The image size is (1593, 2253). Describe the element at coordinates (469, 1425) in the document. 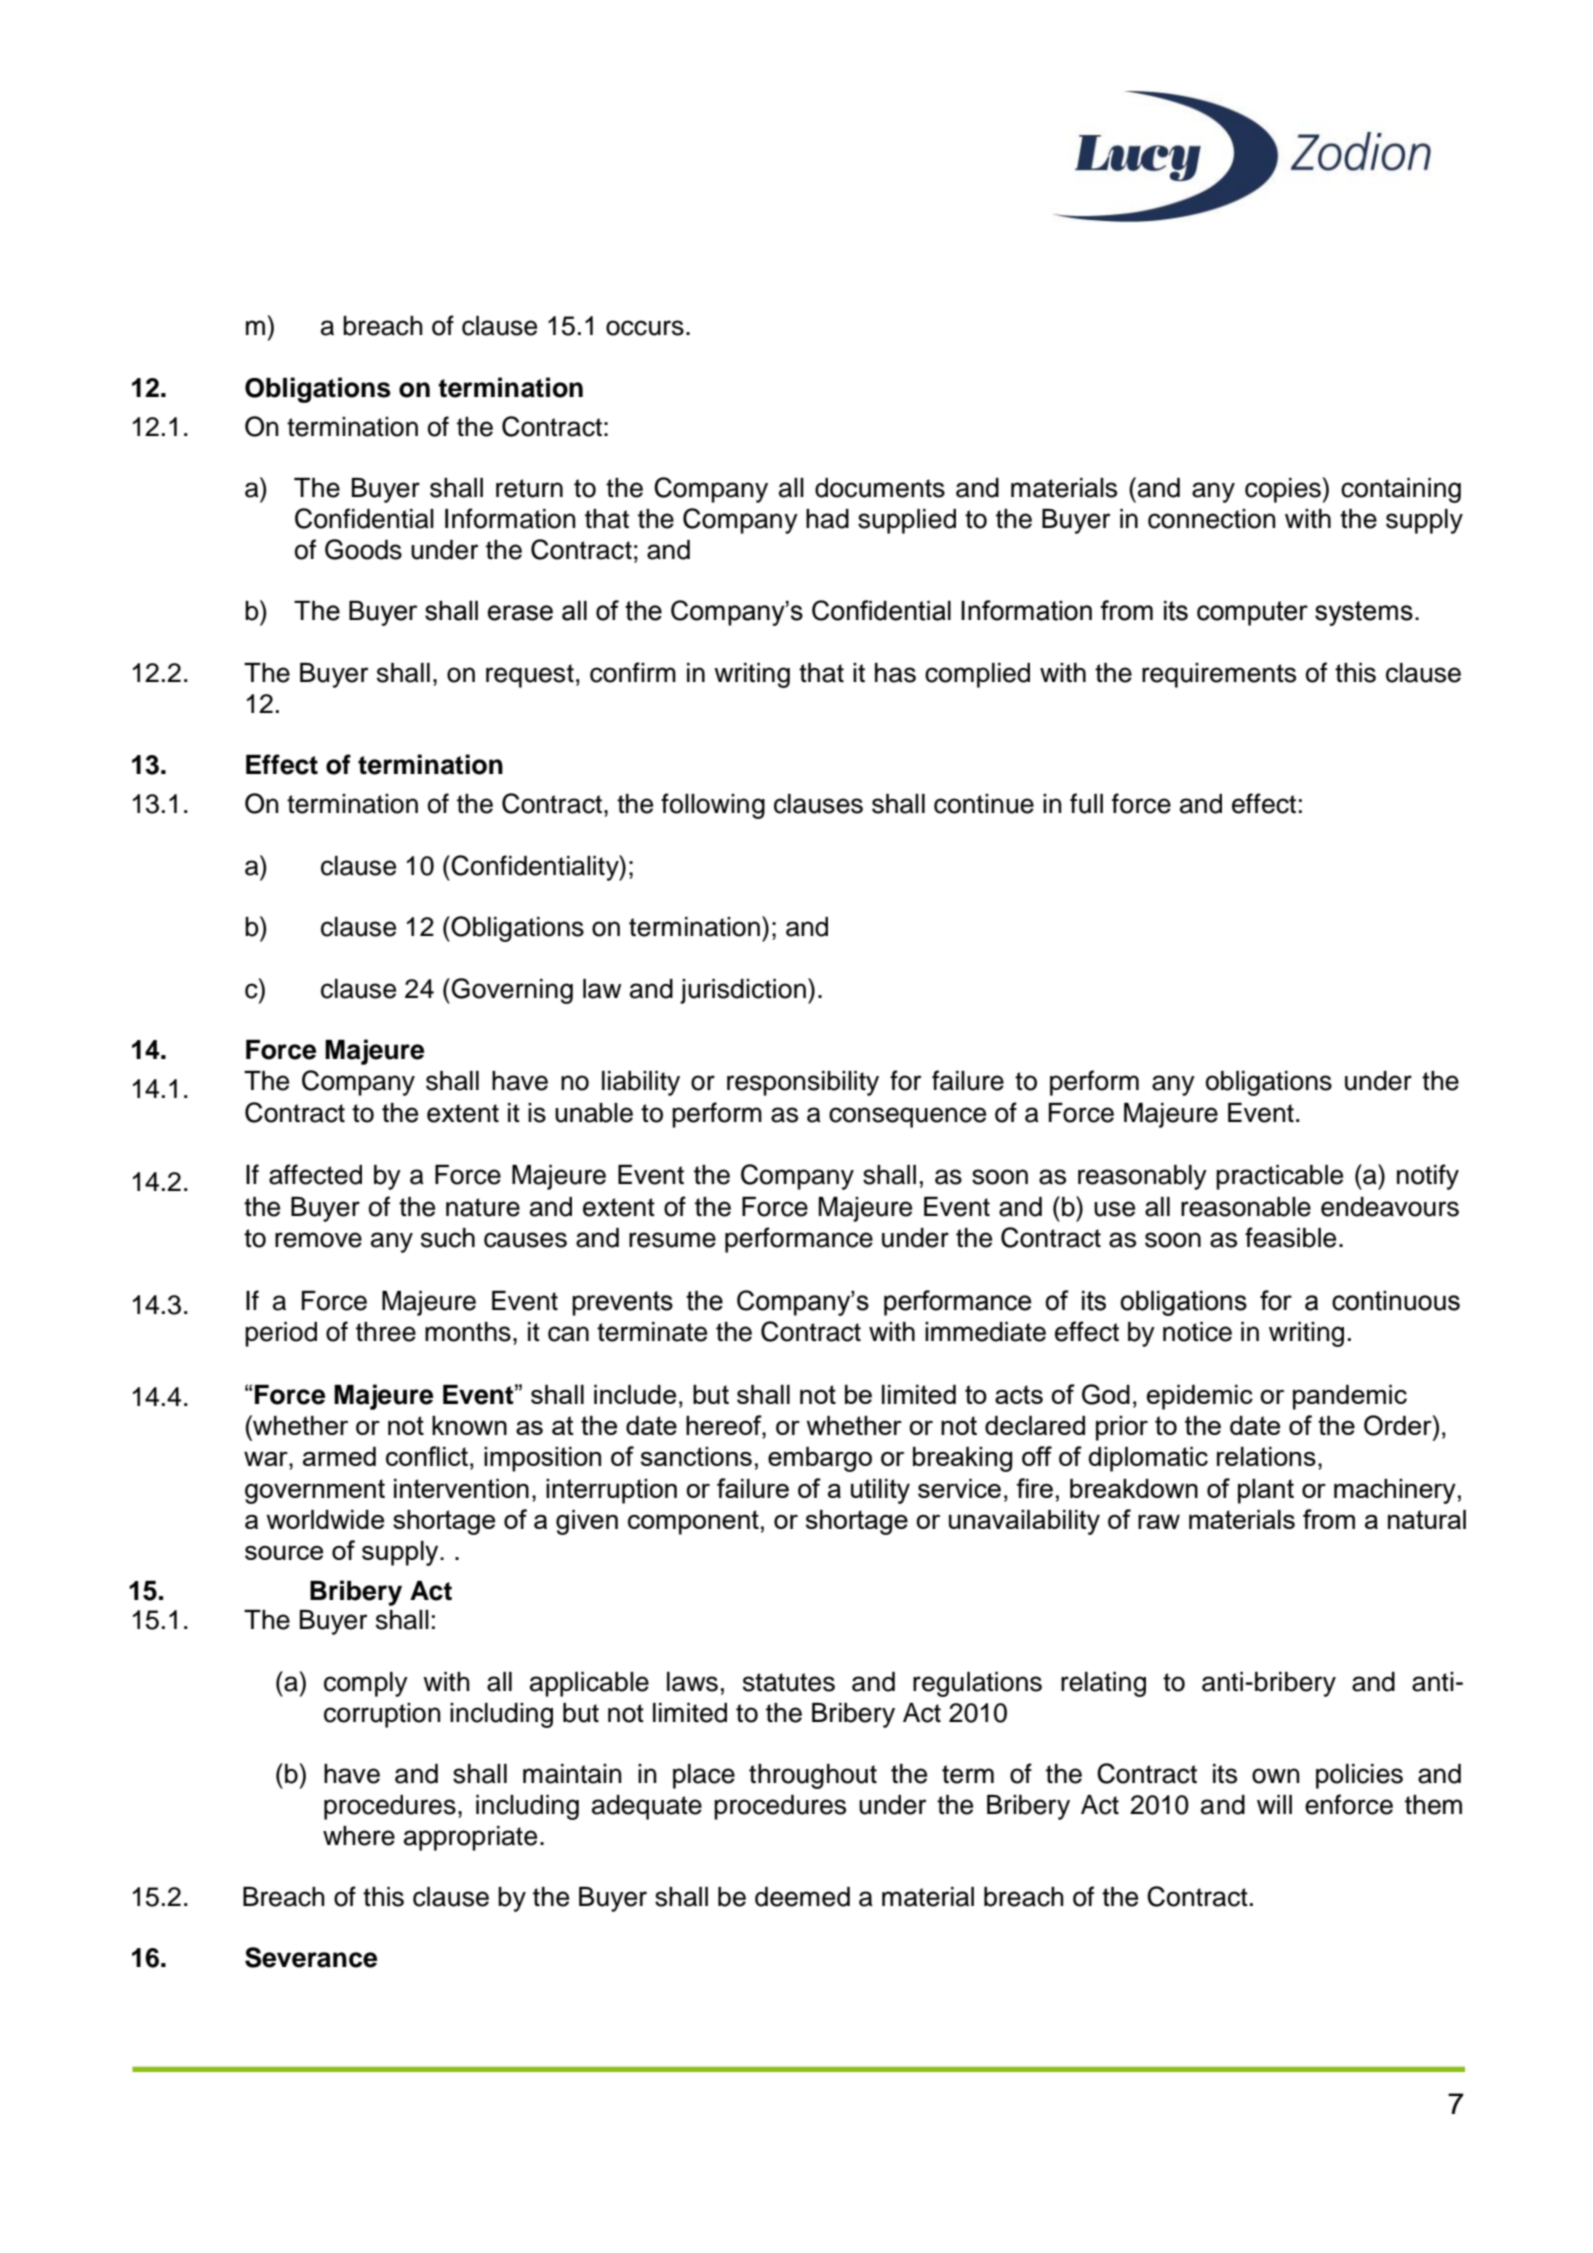

I see `known` at that location.
